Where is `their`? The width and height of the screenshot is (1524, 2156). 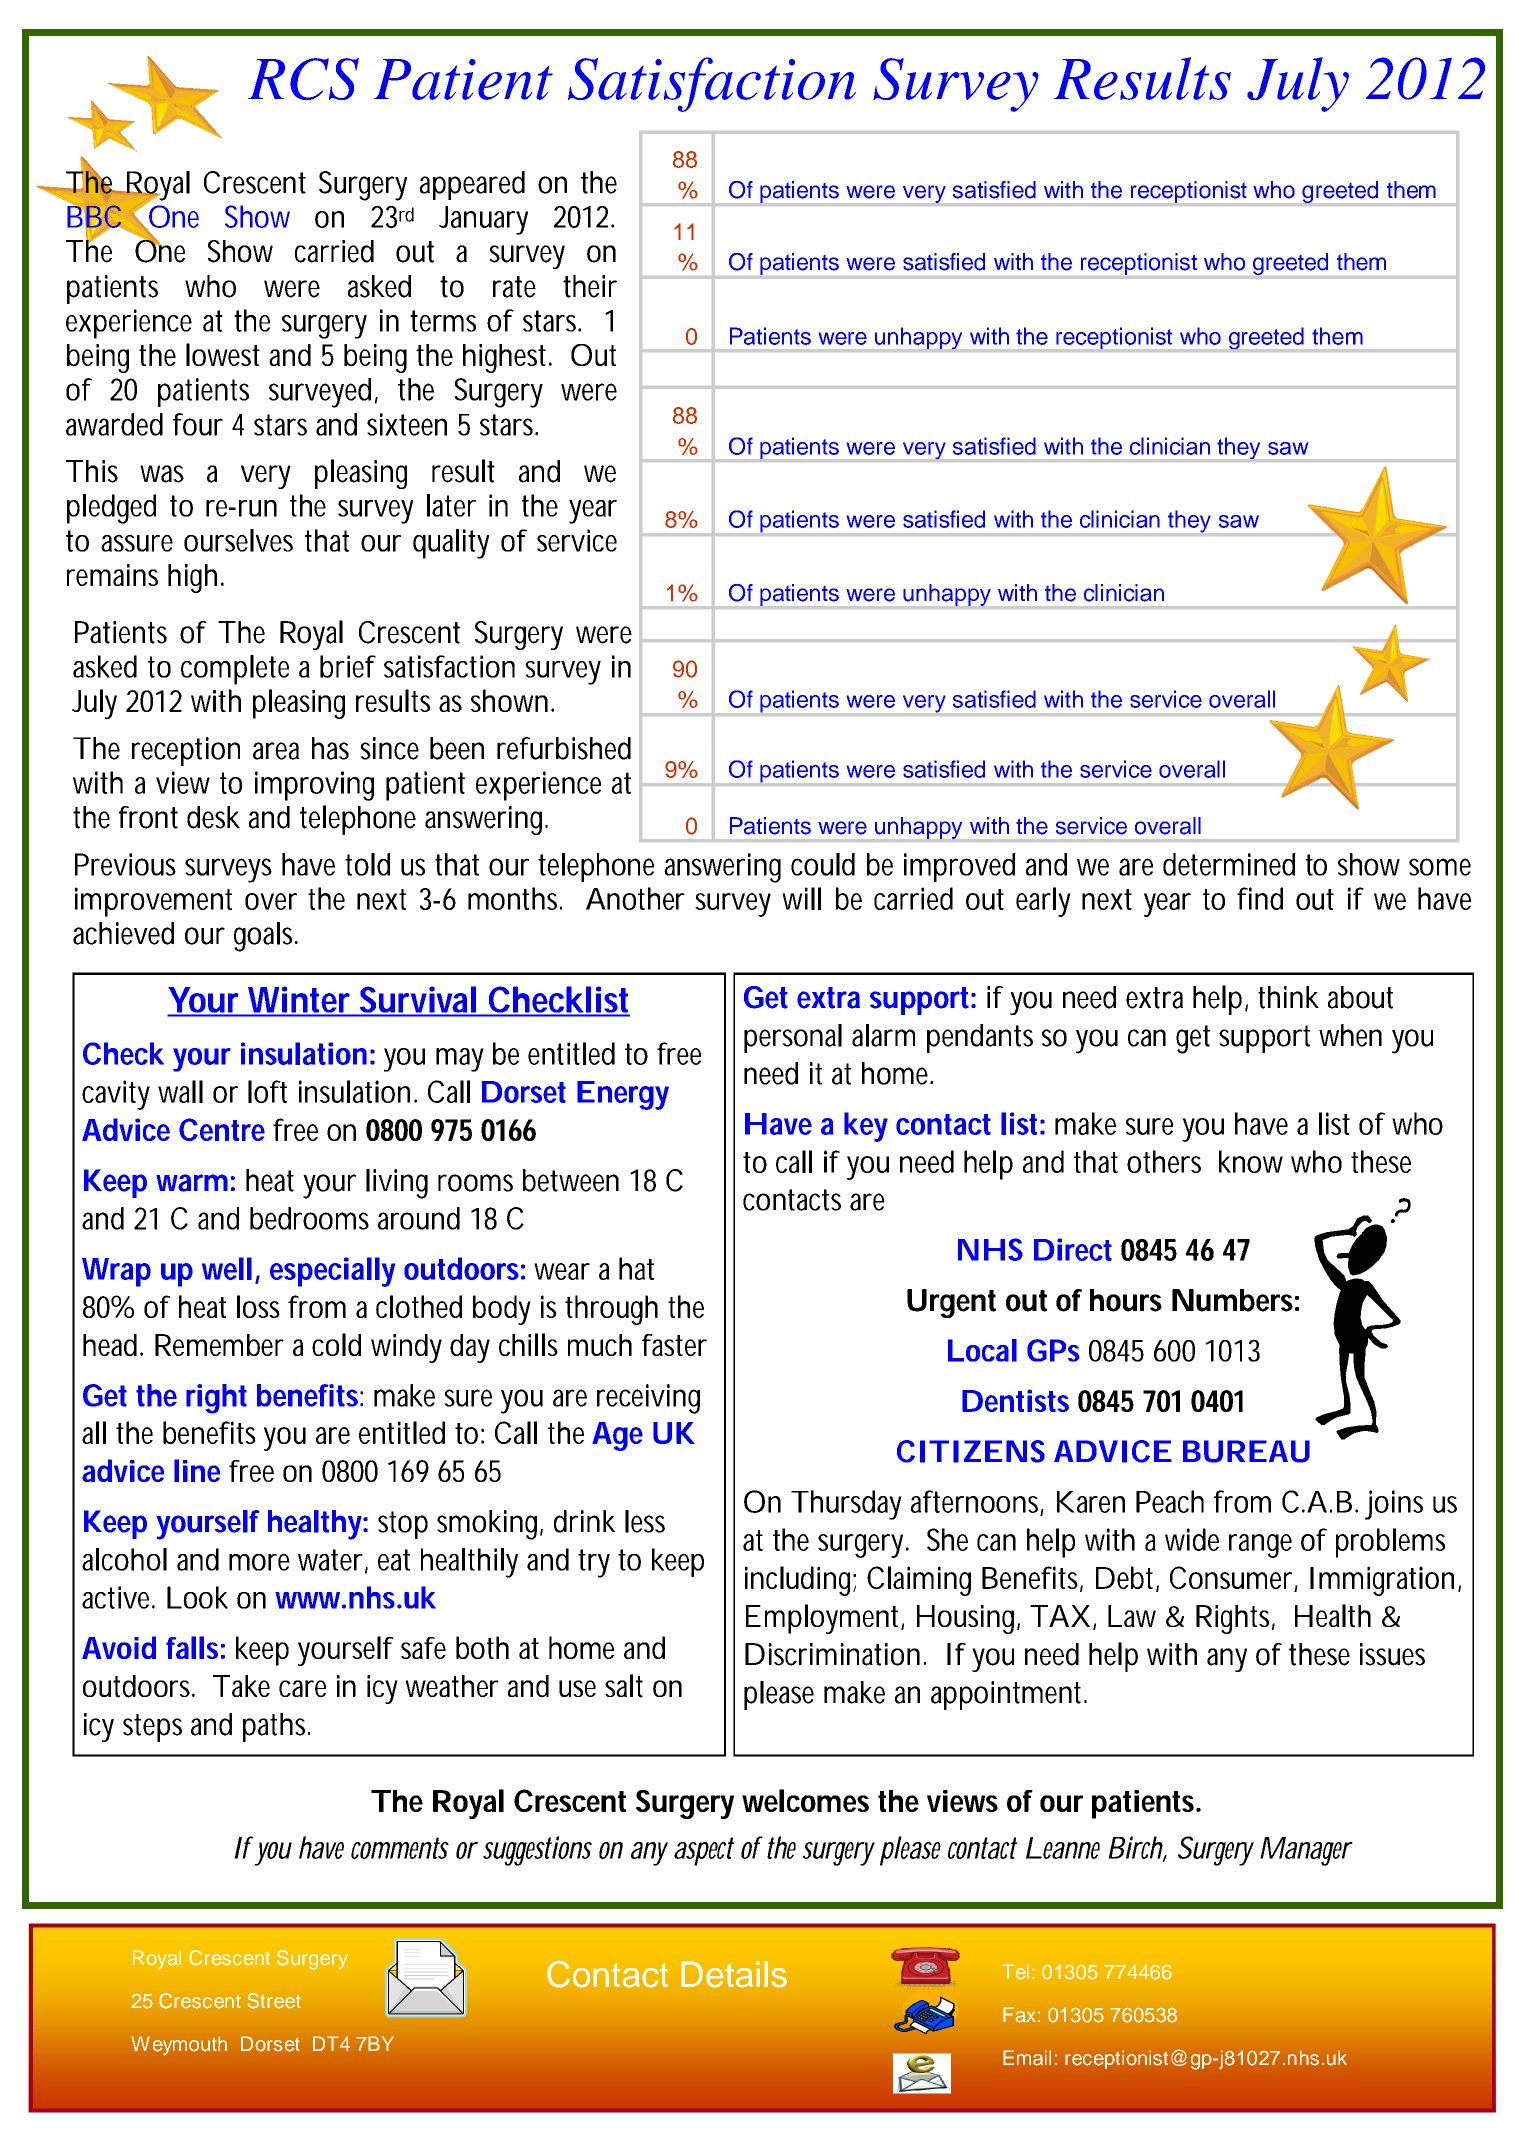
their is located at coordinates (590, 286).
